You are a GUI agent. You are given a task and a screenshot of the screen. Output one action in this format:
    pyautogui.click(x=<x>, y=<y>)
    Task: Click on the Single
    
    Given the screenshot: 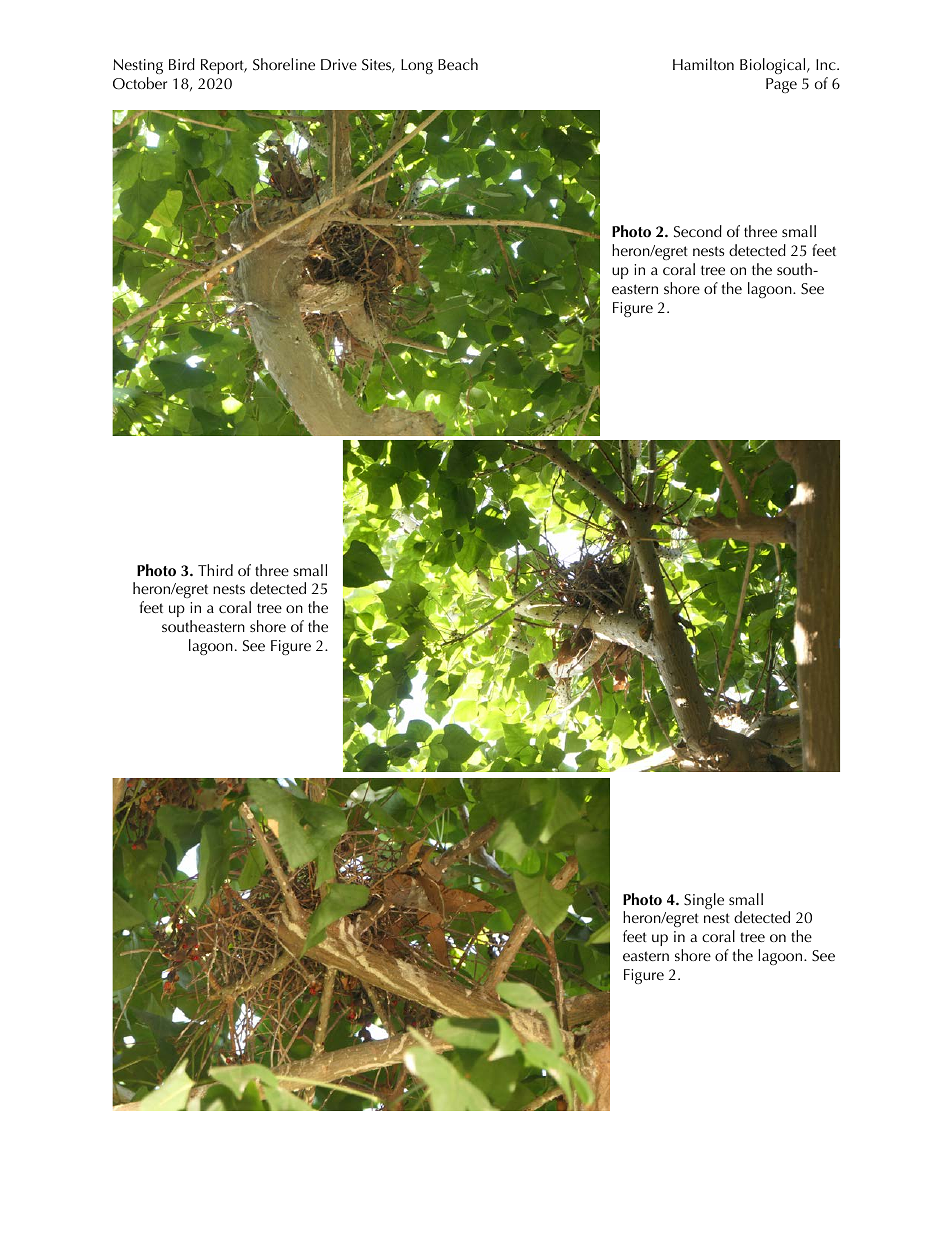 What is the action you would take?
    pyautogui.click(x=704, y=901)
